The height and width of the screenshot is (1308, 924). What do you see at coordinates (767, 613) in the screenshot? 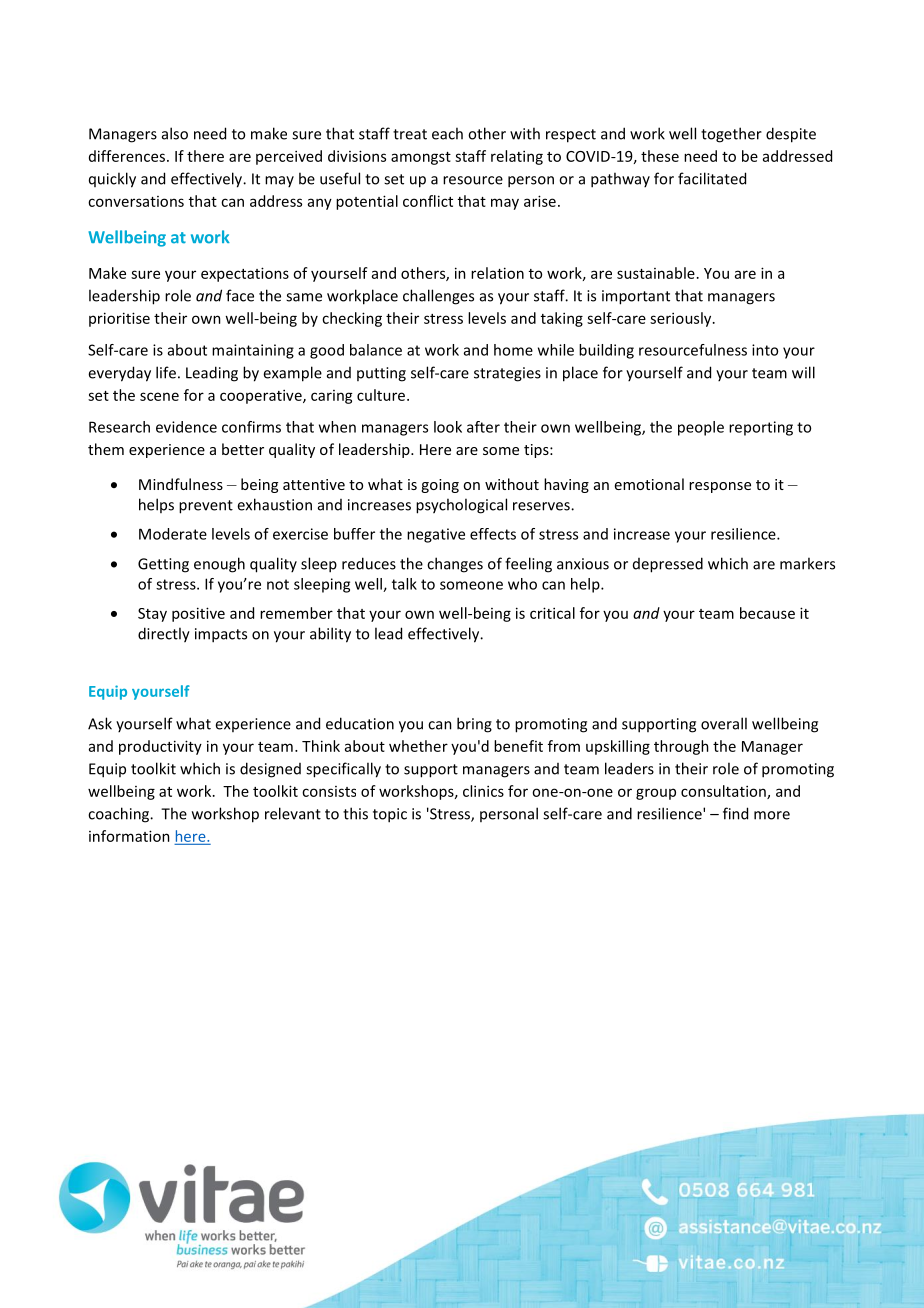
I see `because` at bounding box center [767, 613].
